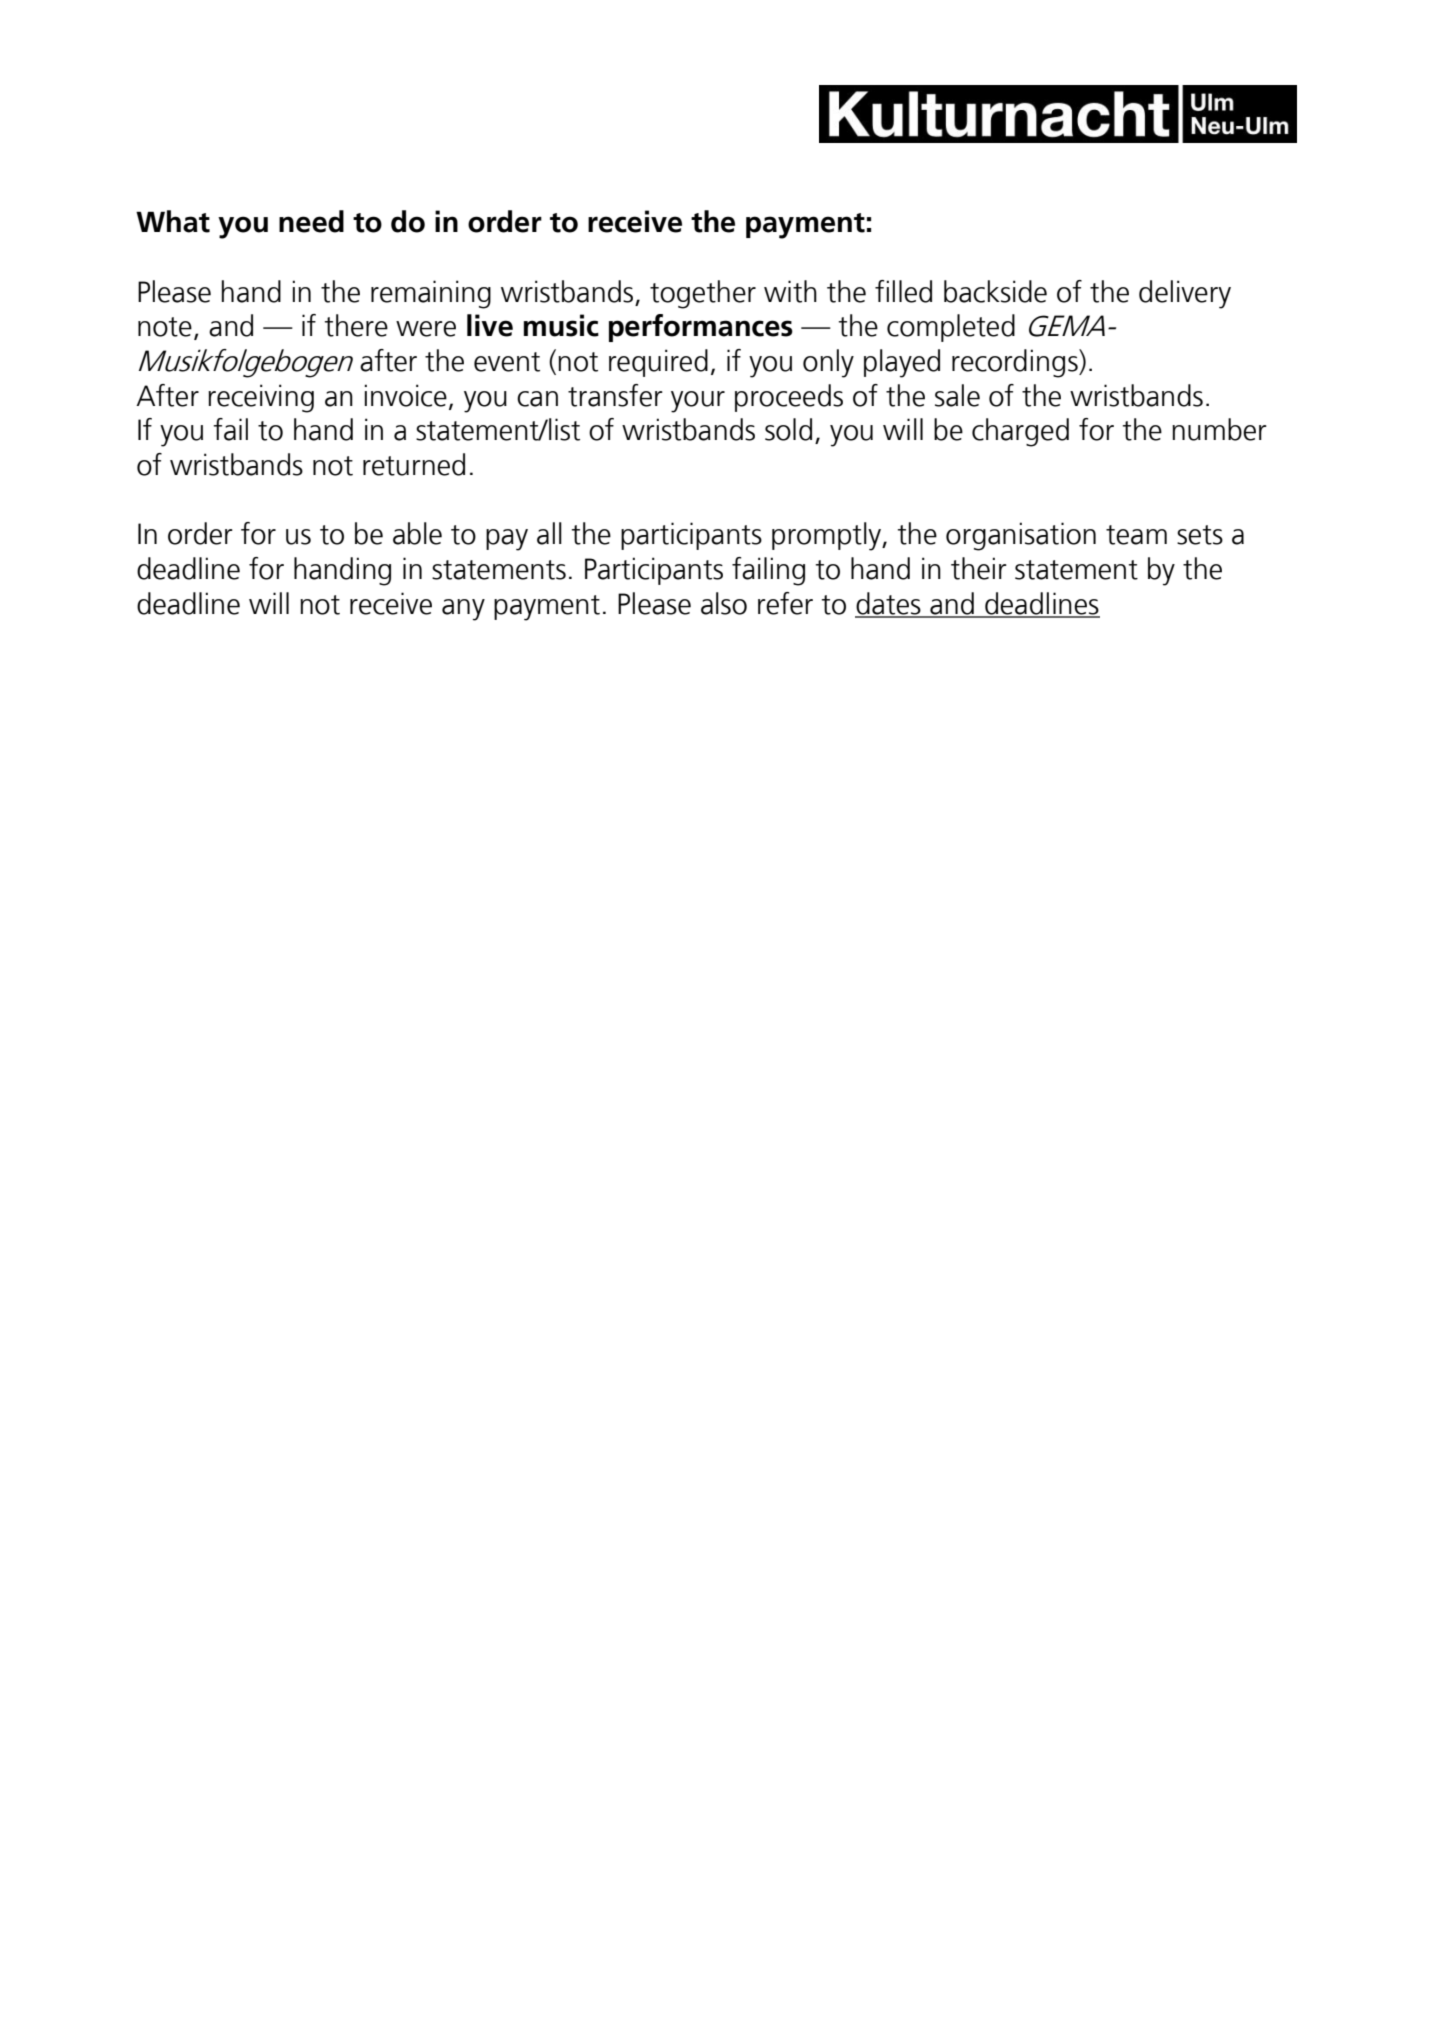  I want to click on charged, so click(1020, 432).
